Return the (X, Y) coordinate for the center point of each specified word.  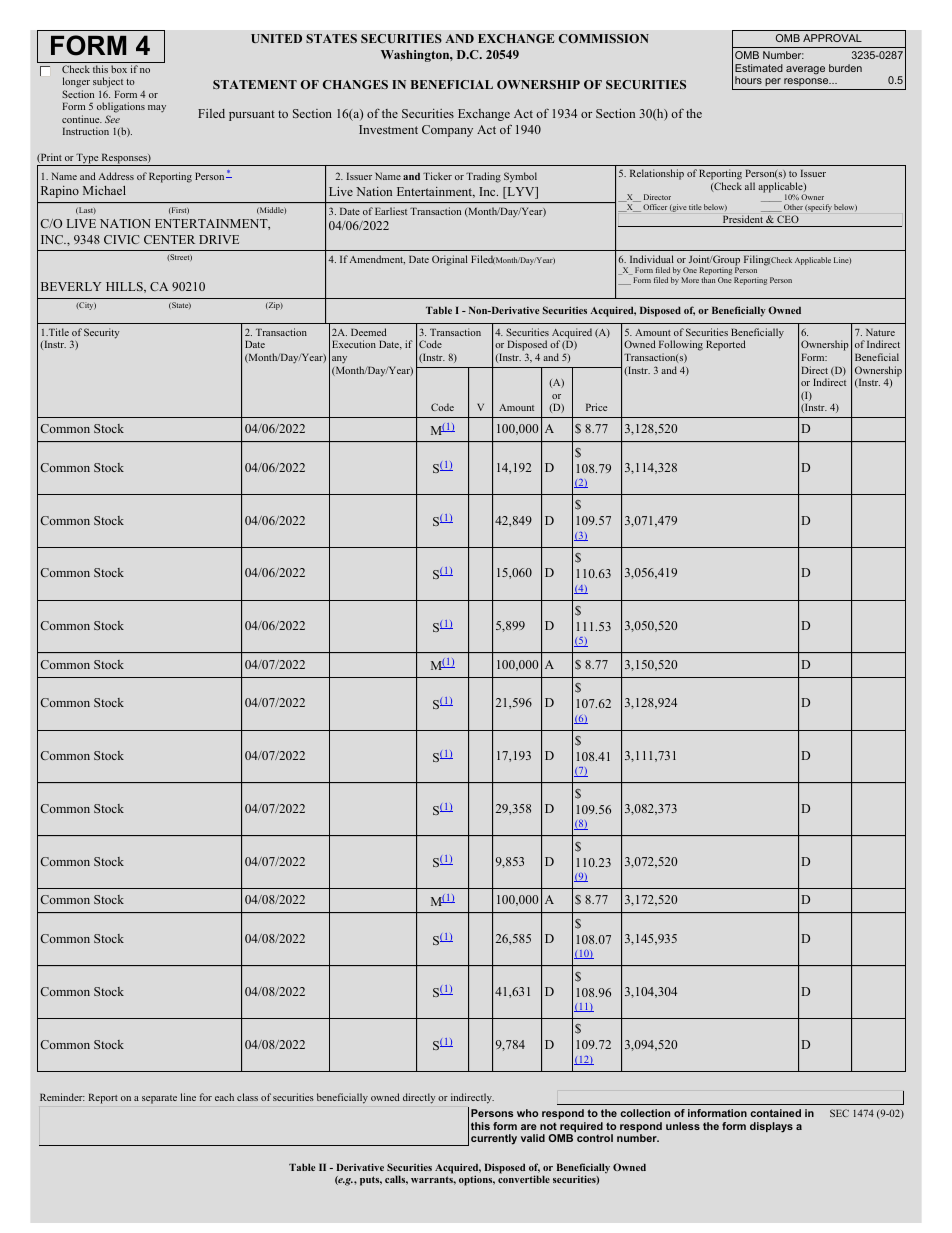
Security (102, 333)
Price (596, 407)
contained (775, 1113)
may (157, 108)
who (527, 1113)
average (805, 70)
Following (681, 347)
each (224, 1097)
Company (447, 131)
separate (159, 1099)
